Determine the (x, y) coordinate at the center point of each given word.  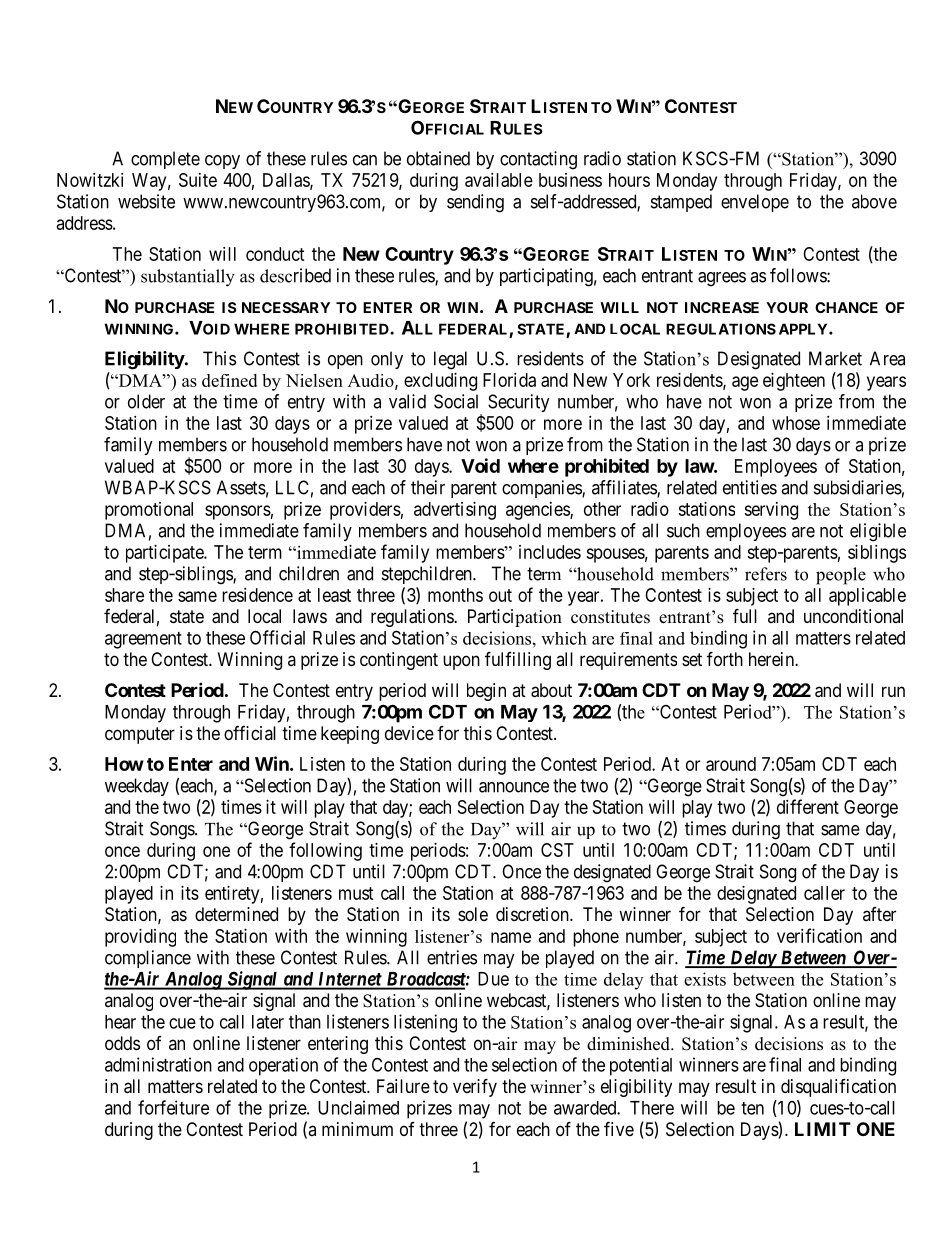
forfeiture (173, 1107)
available (499, 180)
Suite (198, 180)
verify (475, 1087)
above (874, 201)
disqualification (838, 1088)
